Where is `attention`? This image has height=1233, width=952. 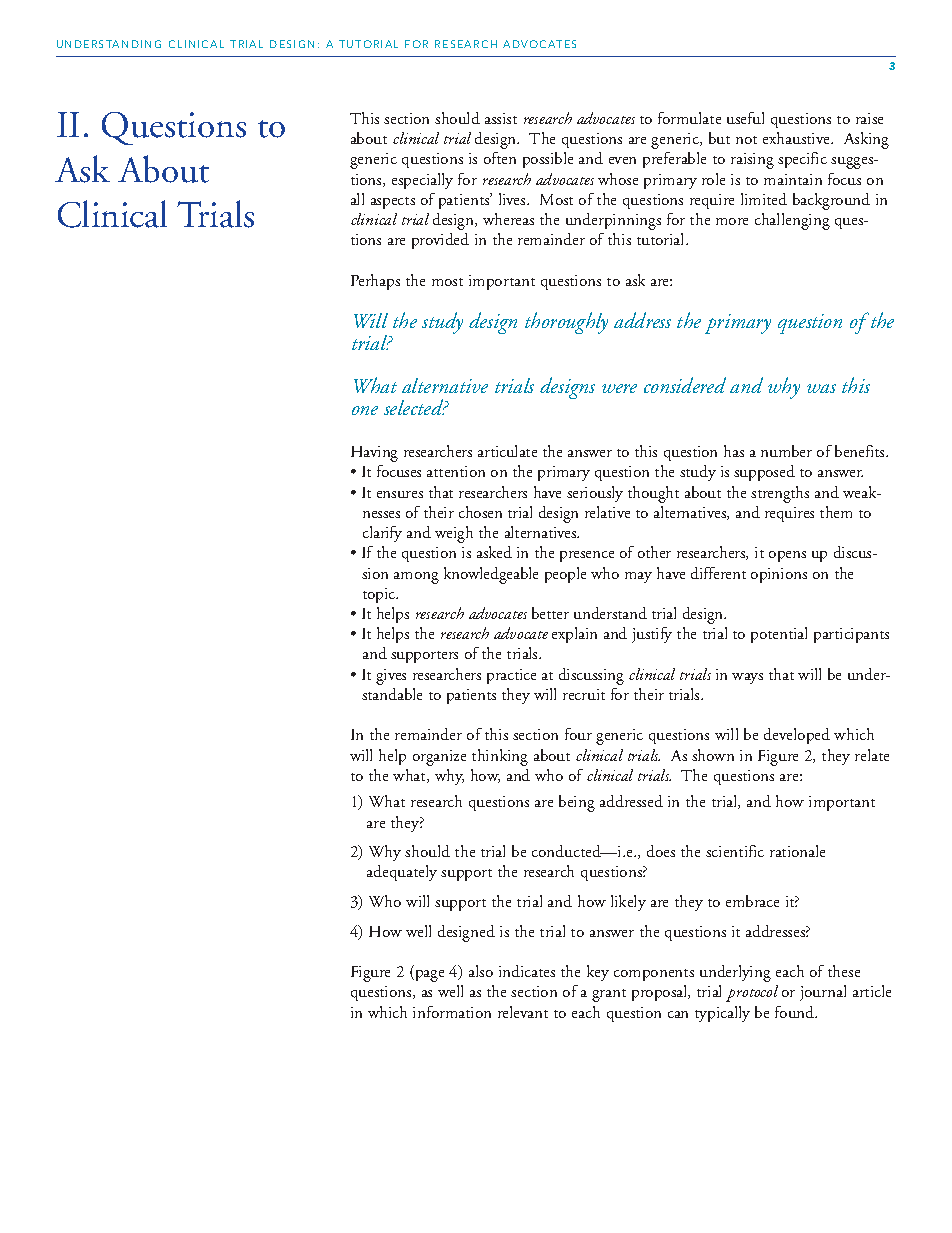 attention is located at coordinates (456, 471).
